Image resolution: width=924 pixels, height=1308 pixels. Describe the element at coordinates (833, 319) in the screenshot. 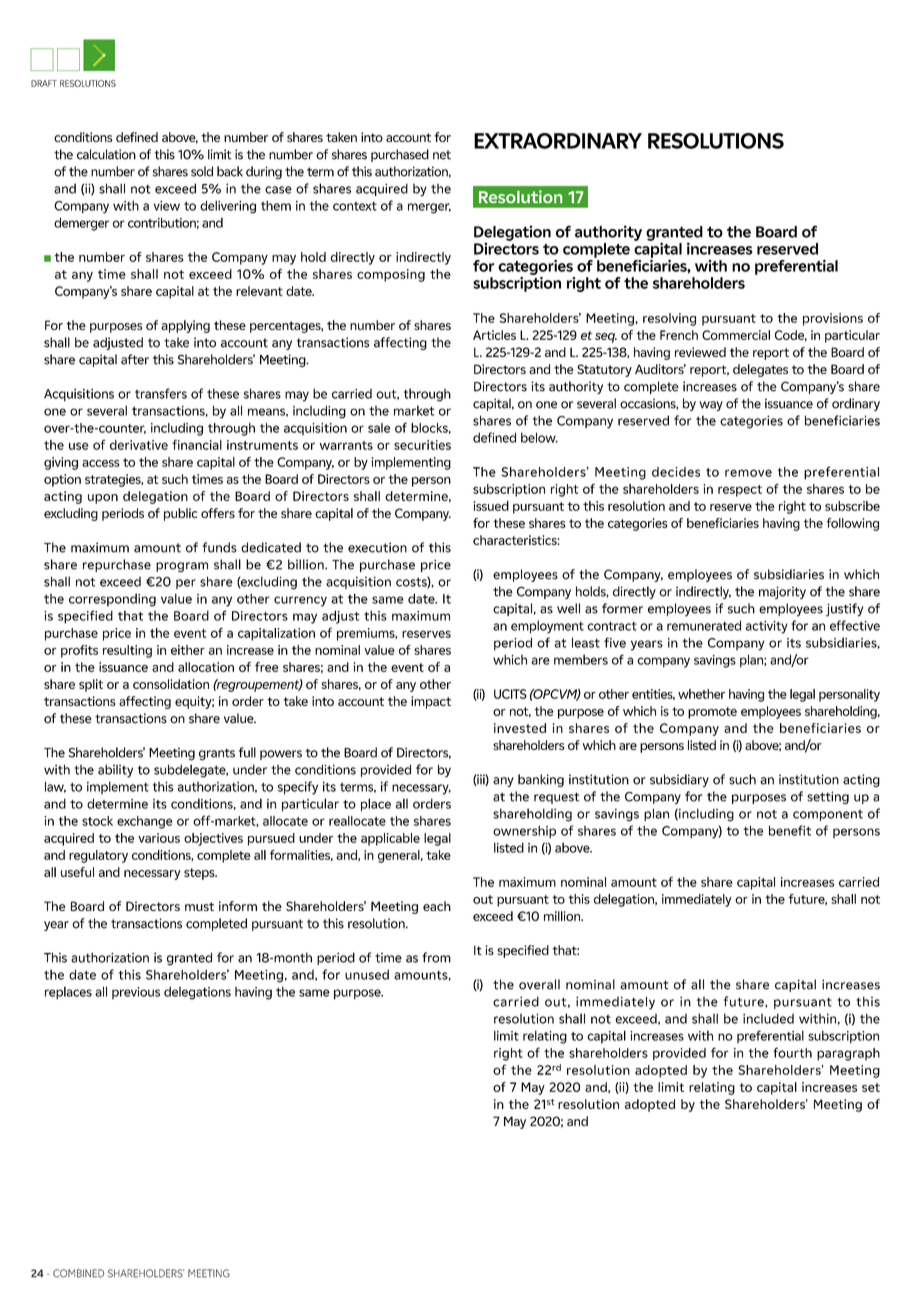

I see `provisions` at that location.
